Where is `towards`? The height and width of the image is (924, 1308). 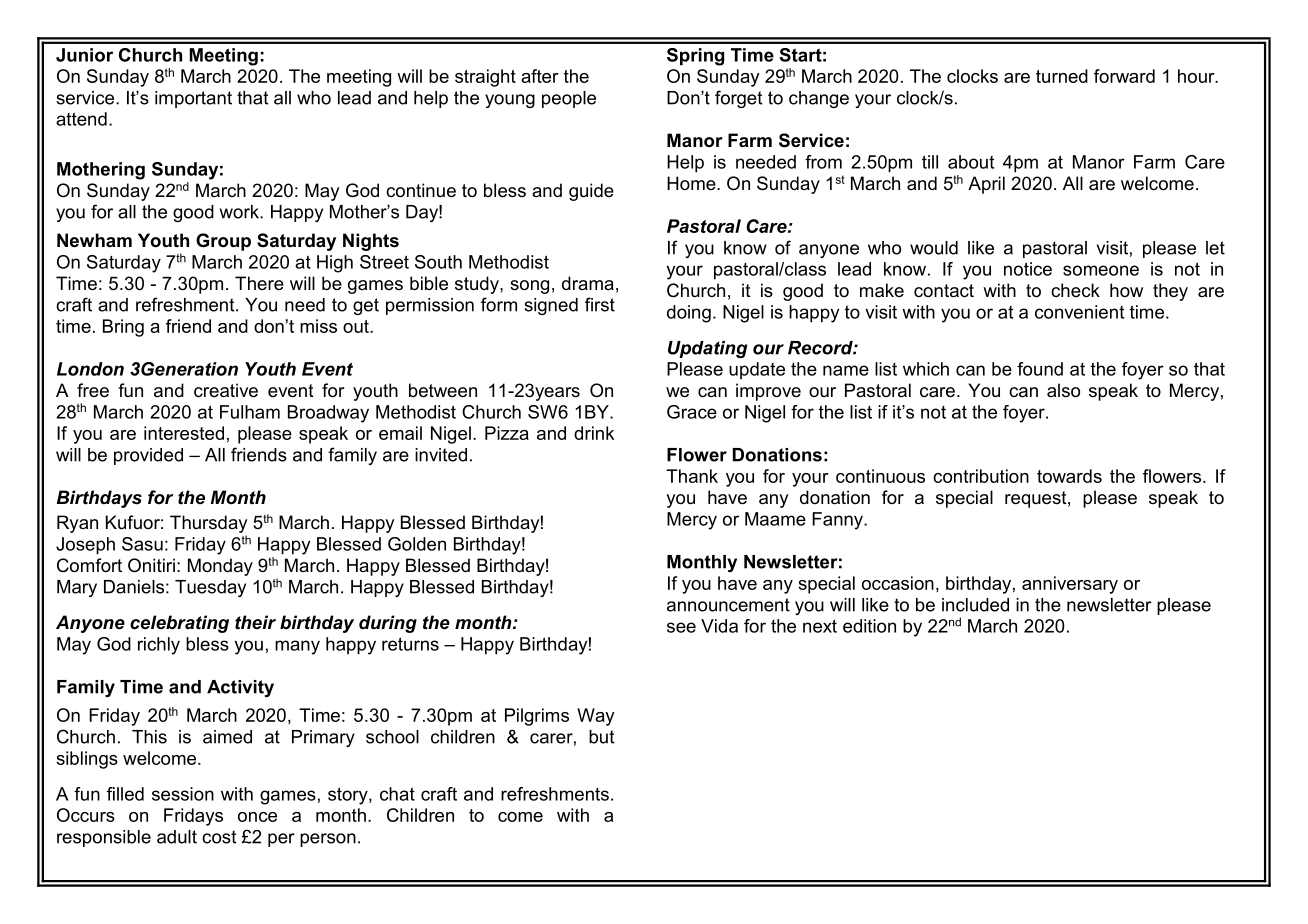
towards is located at coordinates (1069, 476).
